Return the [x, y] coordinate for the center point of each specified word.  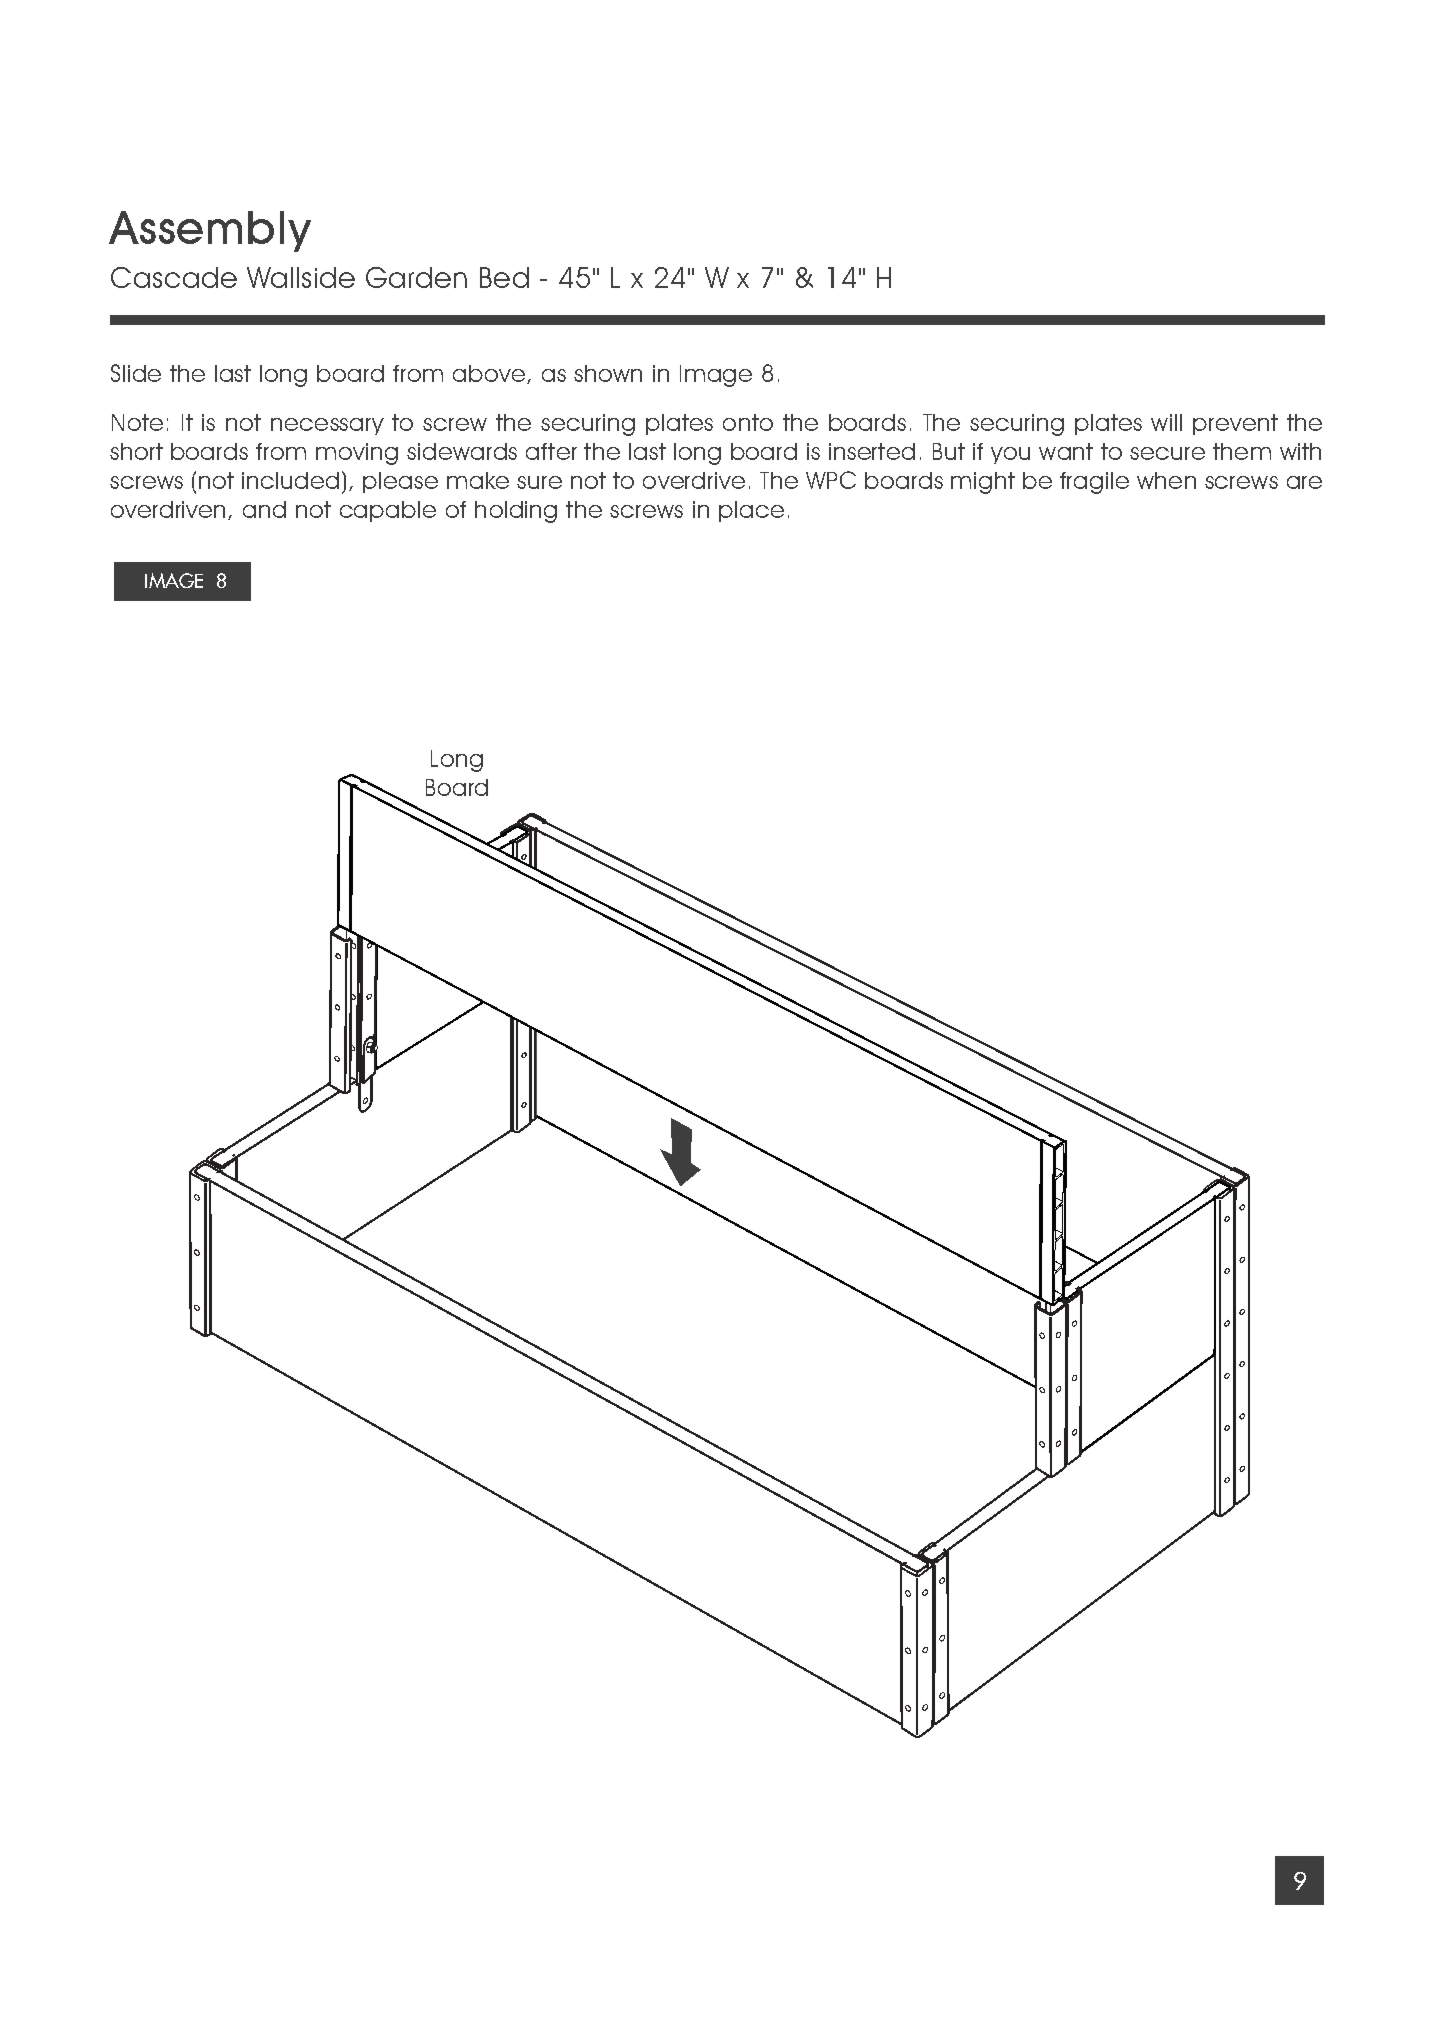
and [264, 509]
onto [748, 422]
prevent [1235, 424]
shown [608, 373]
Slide [136, 373]
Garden [416, 277]
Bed [504, 277]
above [489, 373]
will [1166, 422]
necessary [327, 426]
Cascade [174, 277]
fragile [1094, 483]
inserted [872, 451]
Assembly [210, 231]
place [751, 511]
